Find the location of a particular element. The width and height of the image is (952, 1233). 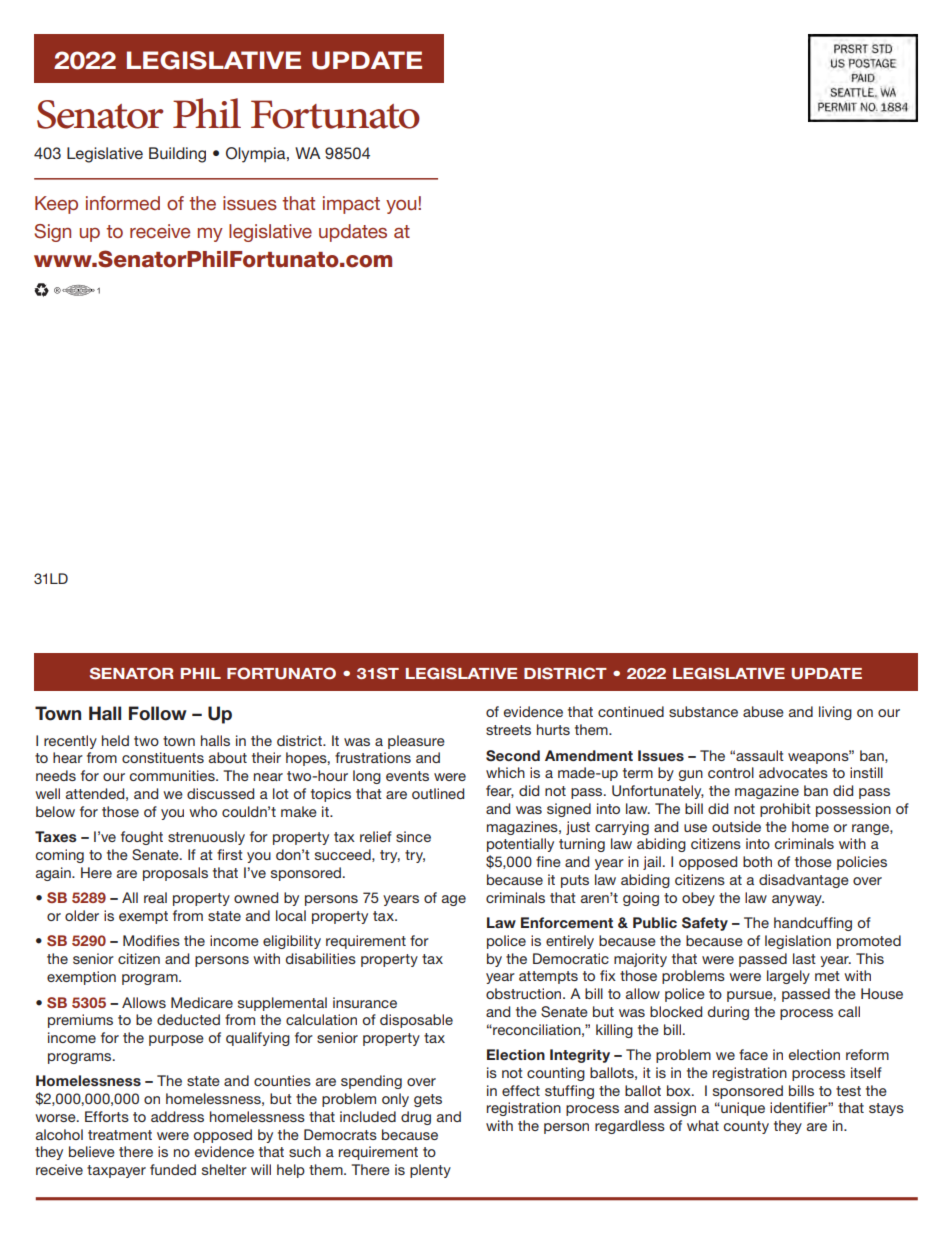

impact is located at coordinates (351, 205).
